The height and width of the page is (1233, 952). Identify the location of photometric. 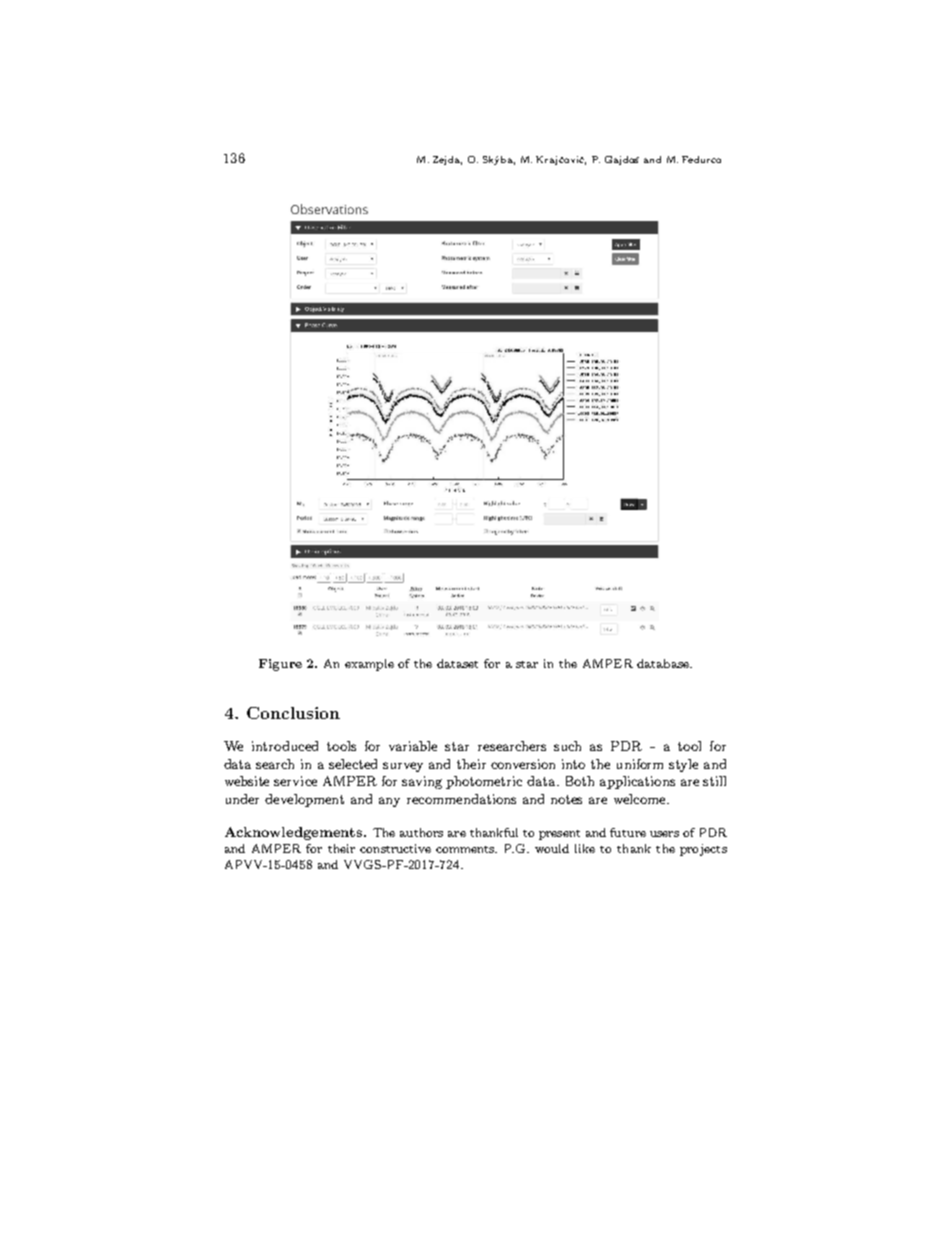
(484, 782).
